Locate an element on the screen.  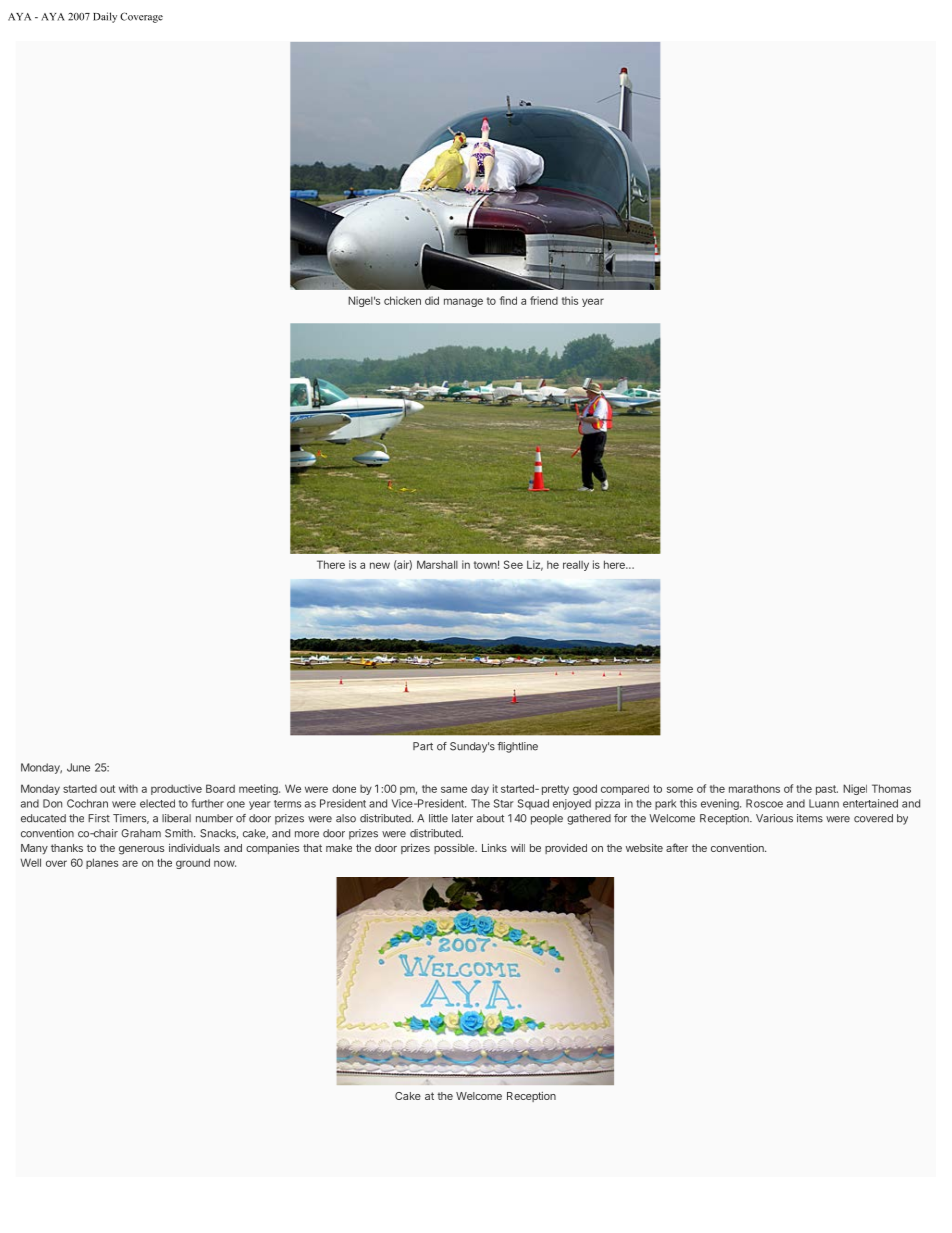
friend is located at coordinates (544, 300).
